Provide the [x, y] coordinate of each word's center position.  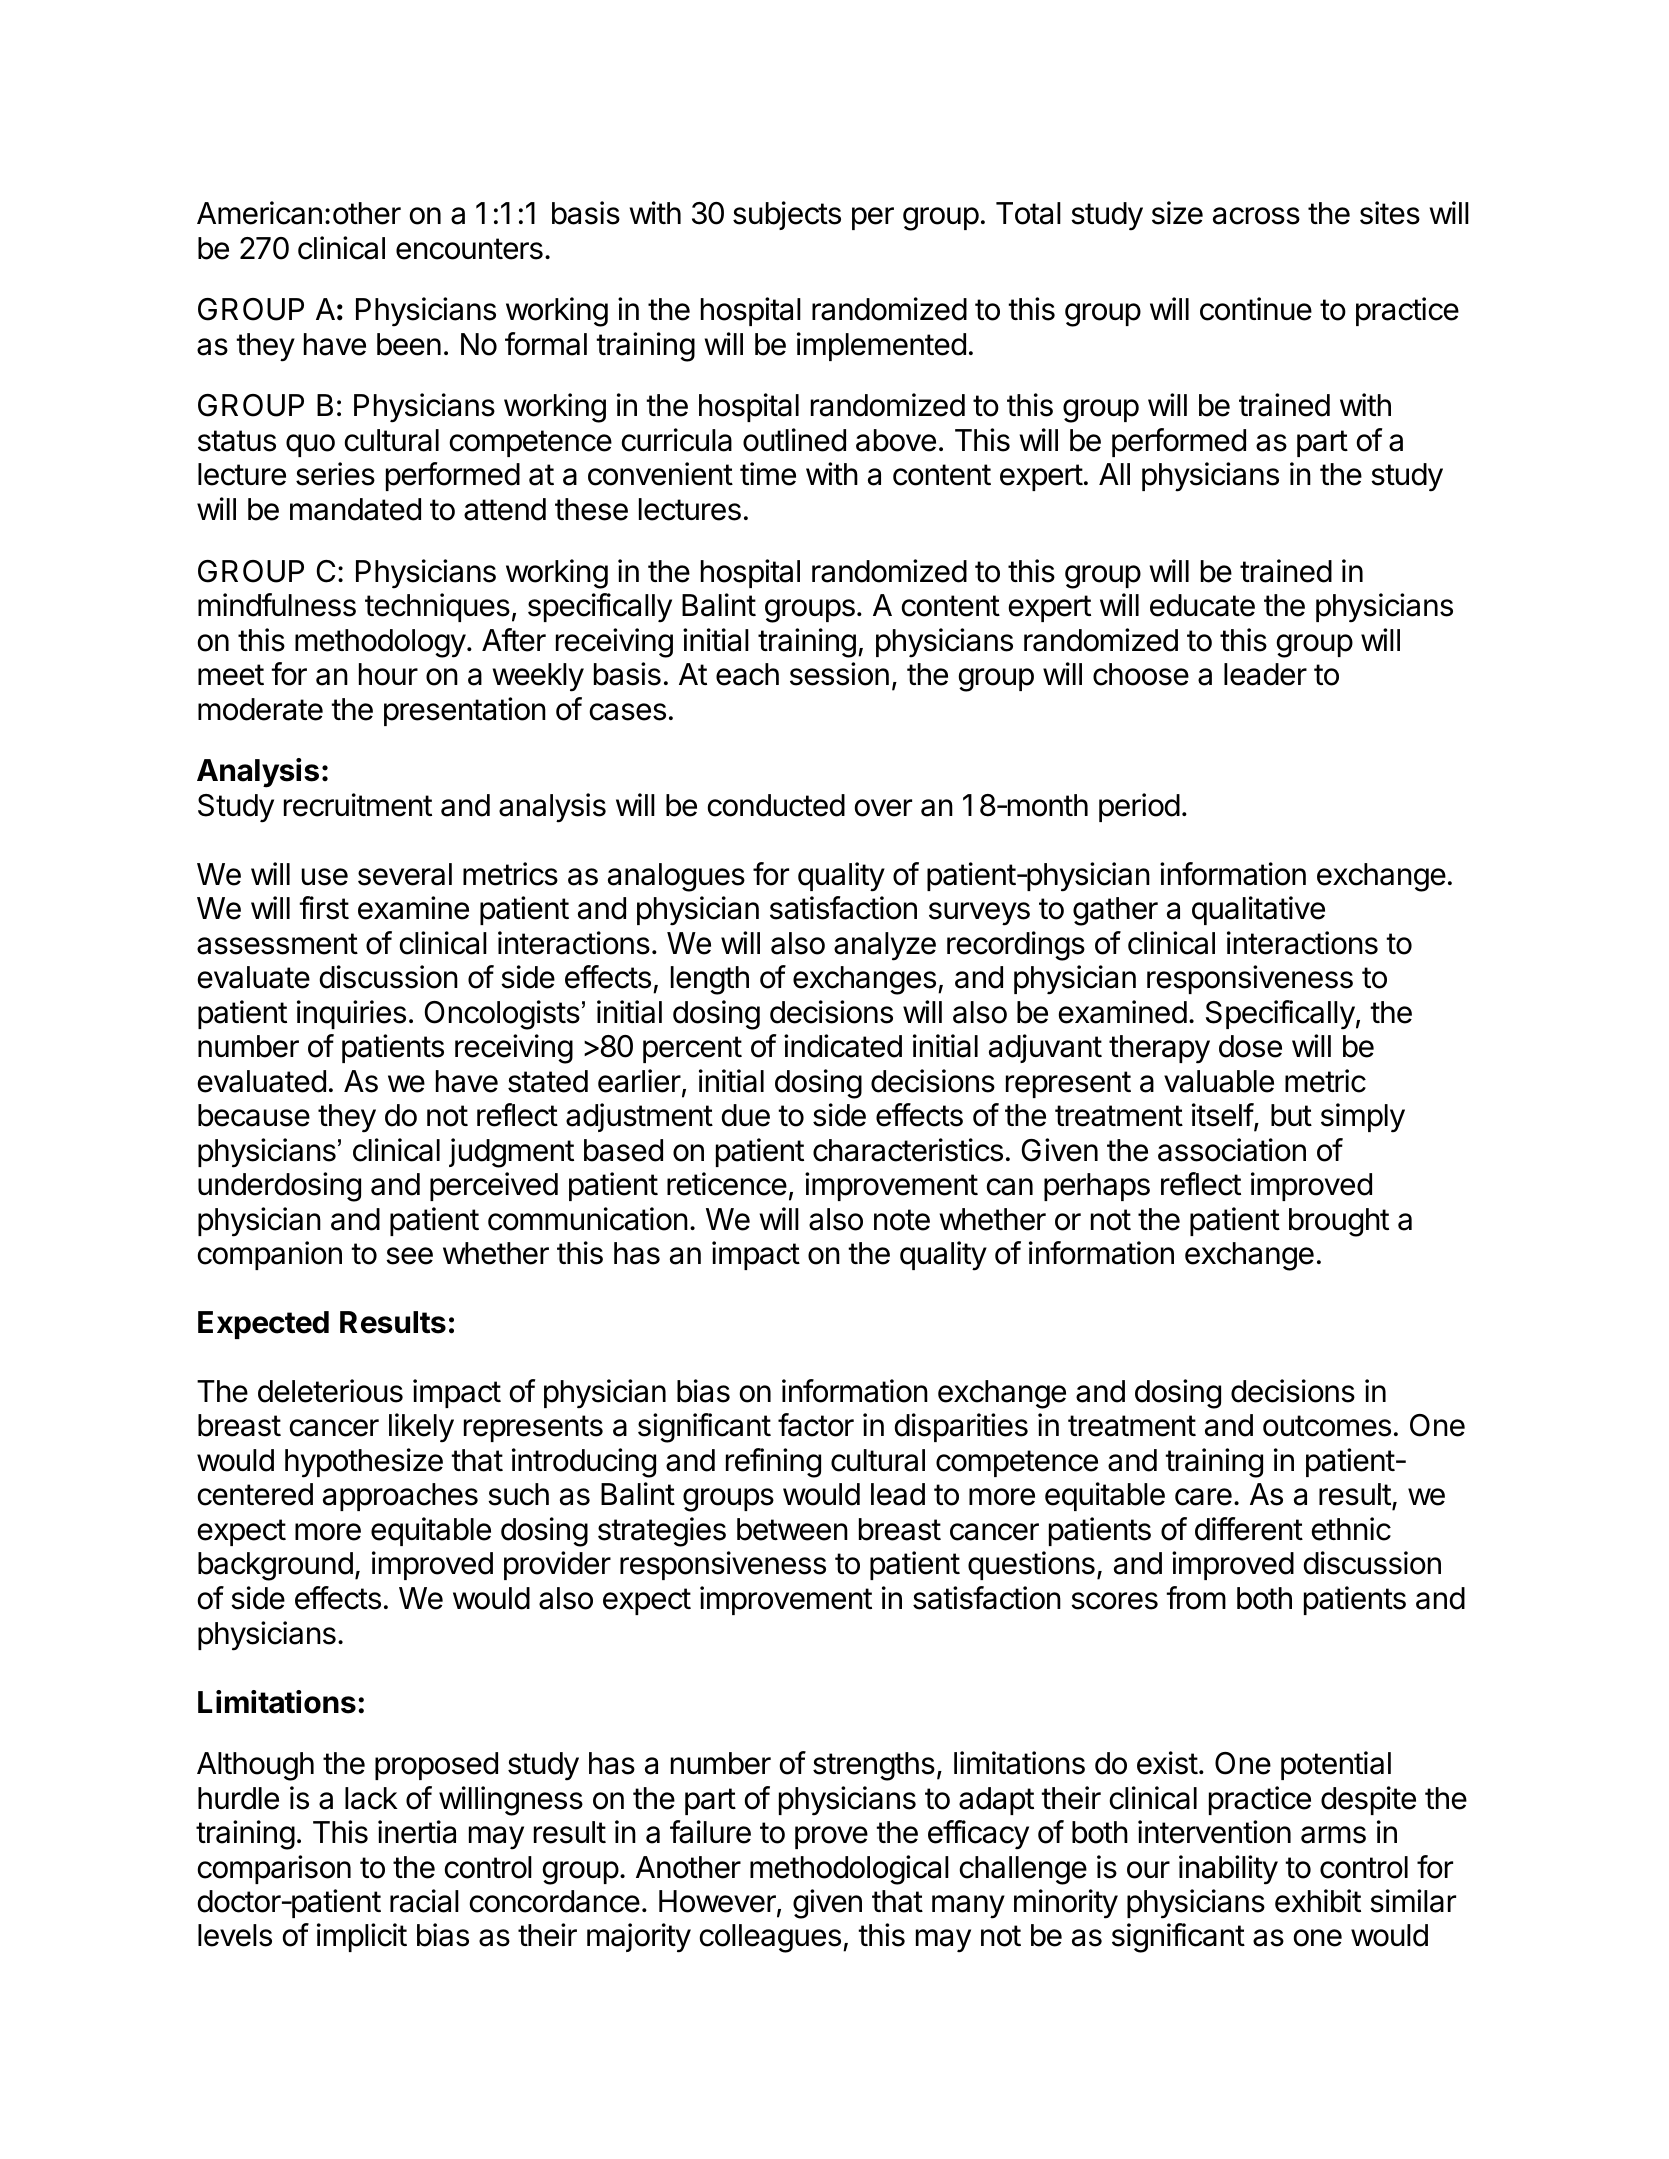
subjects [787, 215]
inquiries [351, 1014]
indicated [843, 1046]
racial [424, 1901]
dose [1250, 1046]
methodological [849, 1870]
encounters [469, 249]
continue [1256, 309]
